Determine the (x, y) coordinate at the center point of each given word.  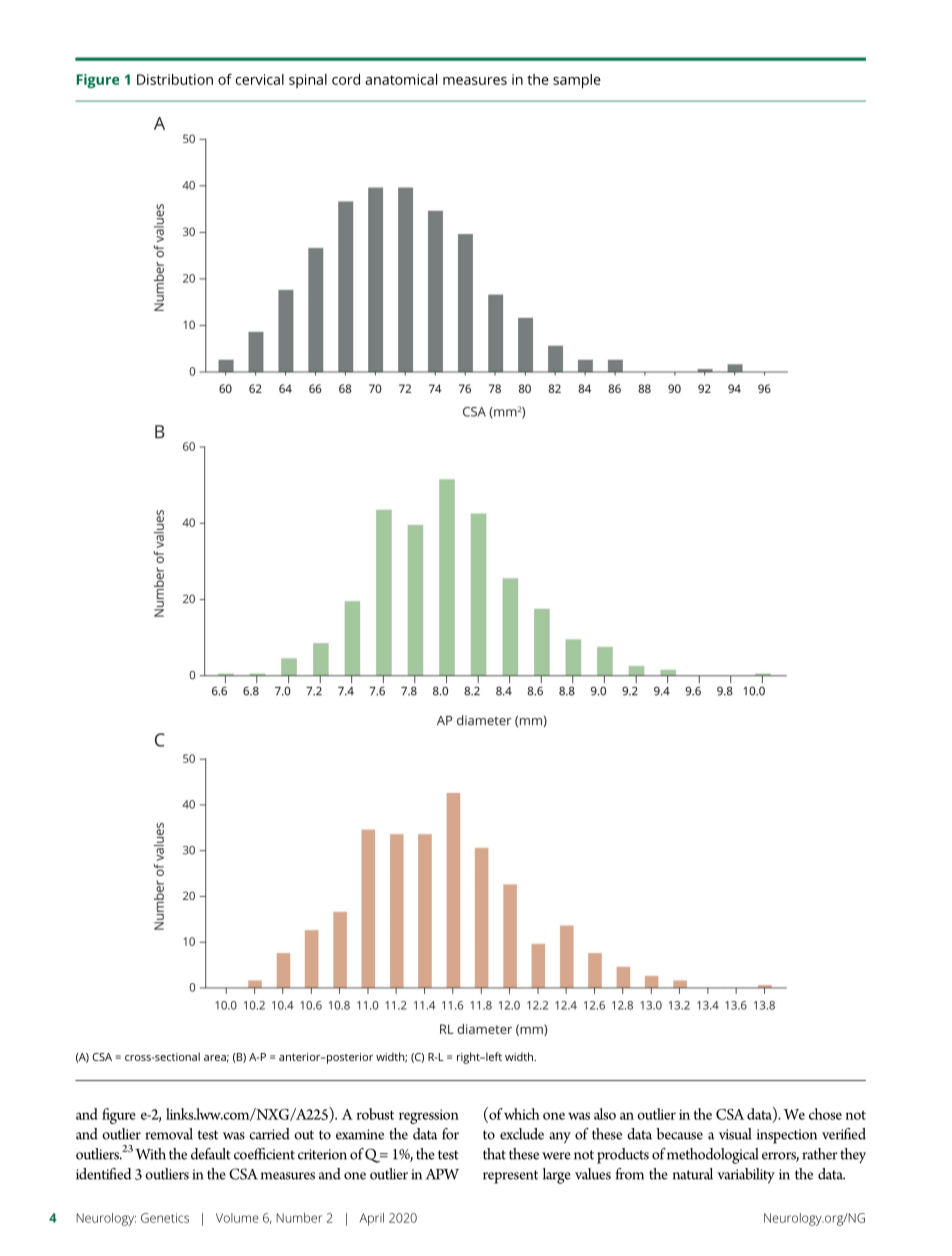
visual (735, 1134)
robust (375, 1114)
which (522, 1114)
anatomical (401, 79)
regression (429, 1116)
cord (346, 79)
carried (269, 1134)
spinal (308, 81)
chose (825, 1114)
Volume (237, 1218)
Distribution (175, 79)
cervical (260, 79)
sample (577, 81)
